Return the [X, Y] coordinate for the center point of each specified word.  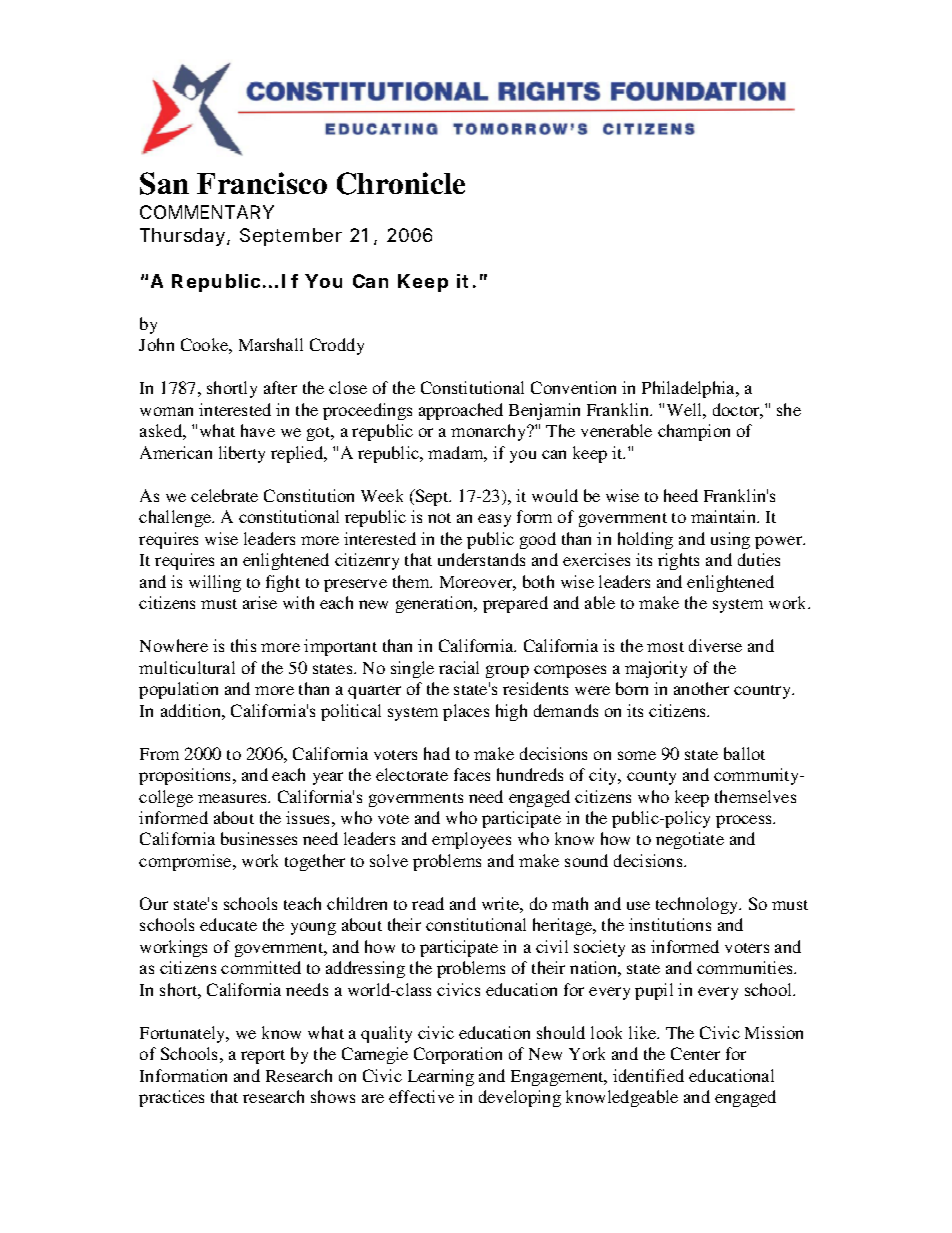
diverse [715, 645]
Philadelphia [689, 389]
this [243, 645]
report [263, 1057]
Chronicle [401, 183]
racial [459, 667]
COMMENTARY [207, 212]
